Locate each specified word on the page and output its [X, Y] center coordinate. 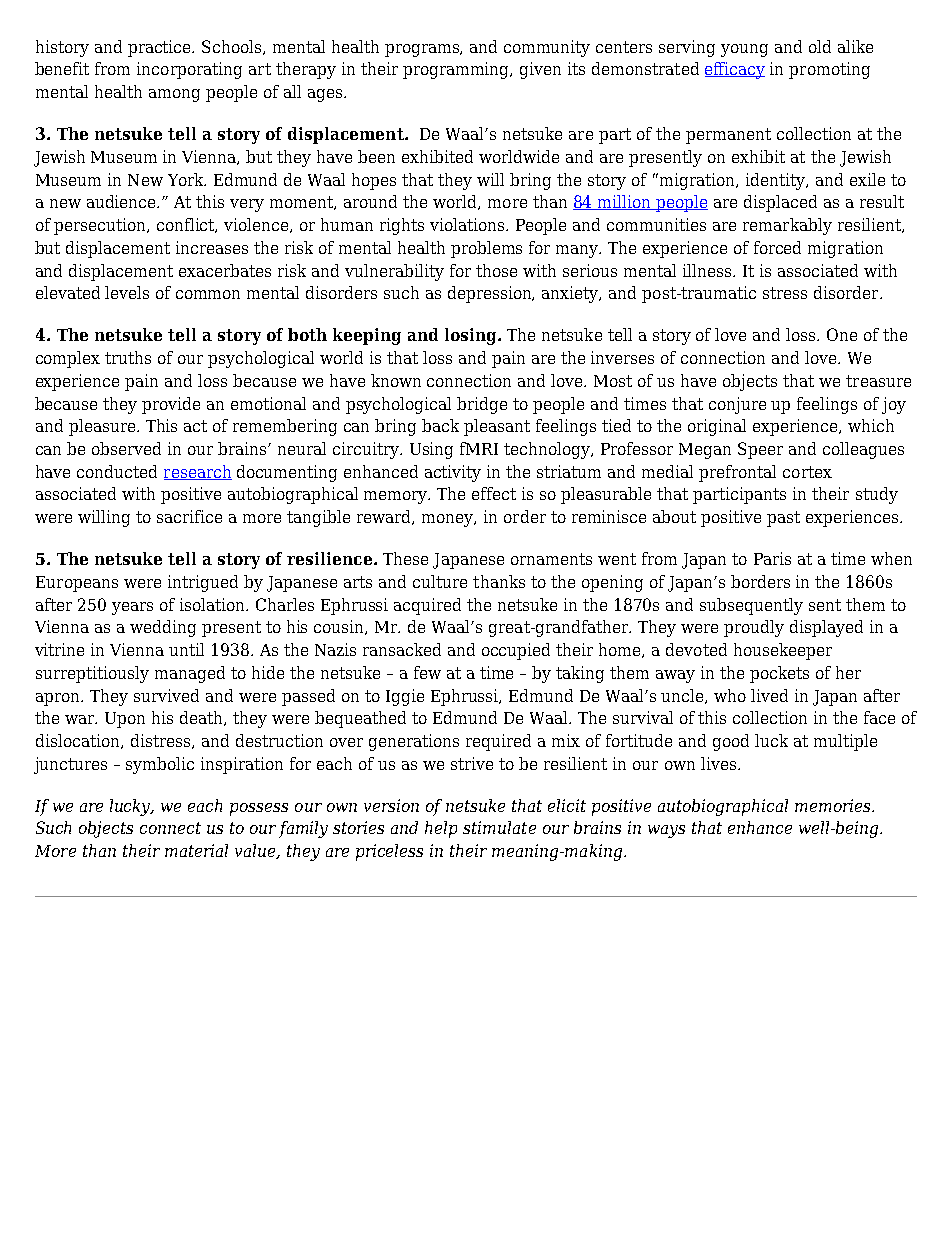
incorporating [189, 70]
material [196, 850]
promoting [829, 70]
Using [431, 450]
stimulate [499, 827]
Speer [760, 450]
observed [126, 448]
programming [457, 70]
